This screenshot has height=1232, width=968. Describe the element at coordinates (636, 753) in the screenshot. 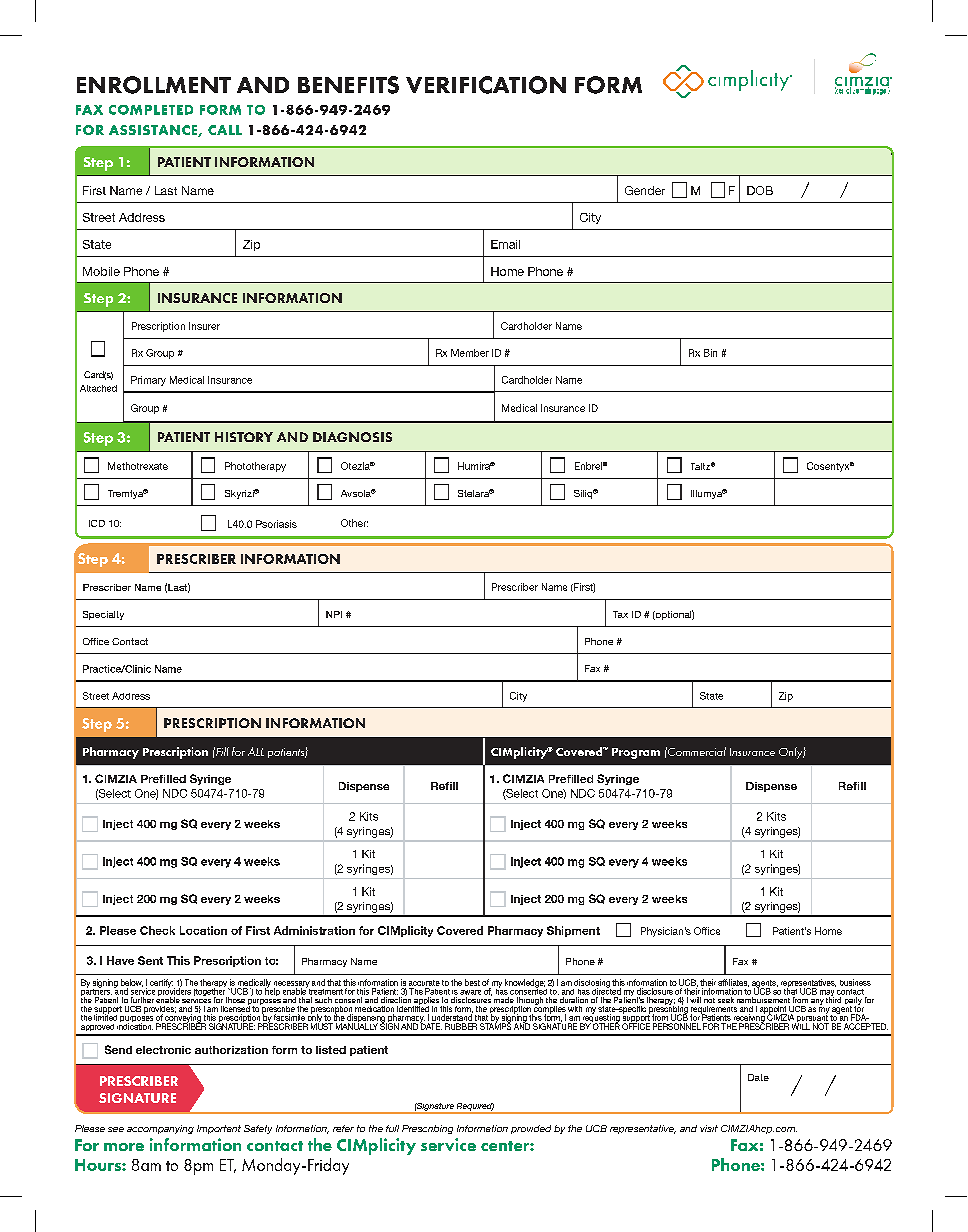

I see `Program` at that location.
